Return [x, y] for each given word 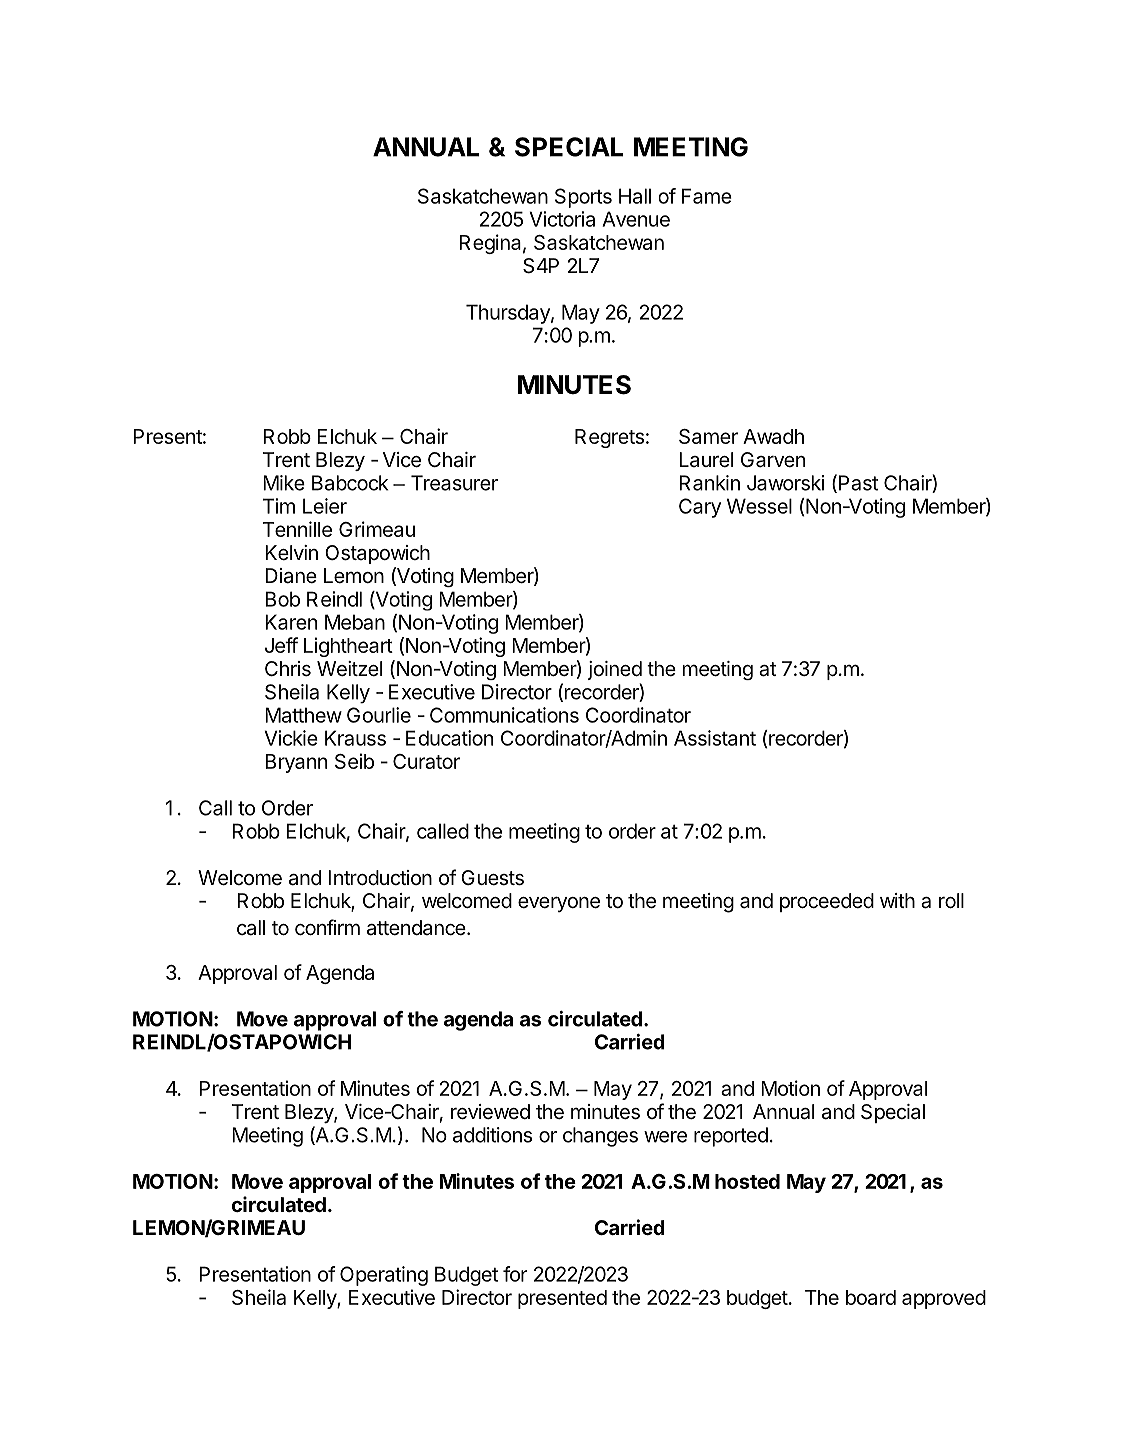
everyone [559, 904]
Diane [291, 576]
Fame [707, 196]
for [515, 1274]
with [897, 900]
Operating [384, 1276]
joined [615, 670]
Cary [700, 508]
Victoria [562, 219]
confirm [327, 927]
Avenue [636, 219]
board [871, 1297]
